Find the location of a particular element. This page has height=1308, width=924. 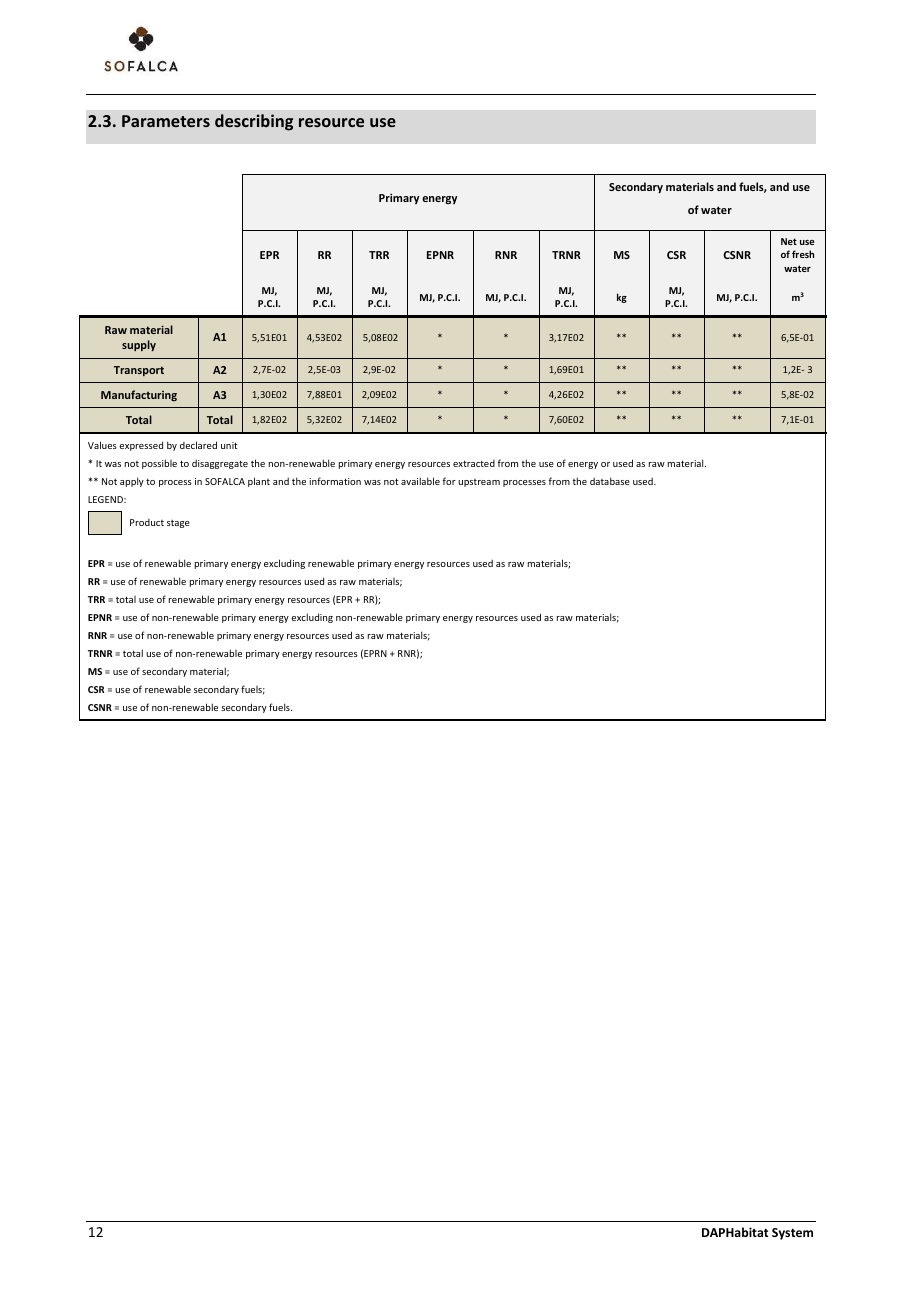

upstream is located at coordinates (479, 483).
